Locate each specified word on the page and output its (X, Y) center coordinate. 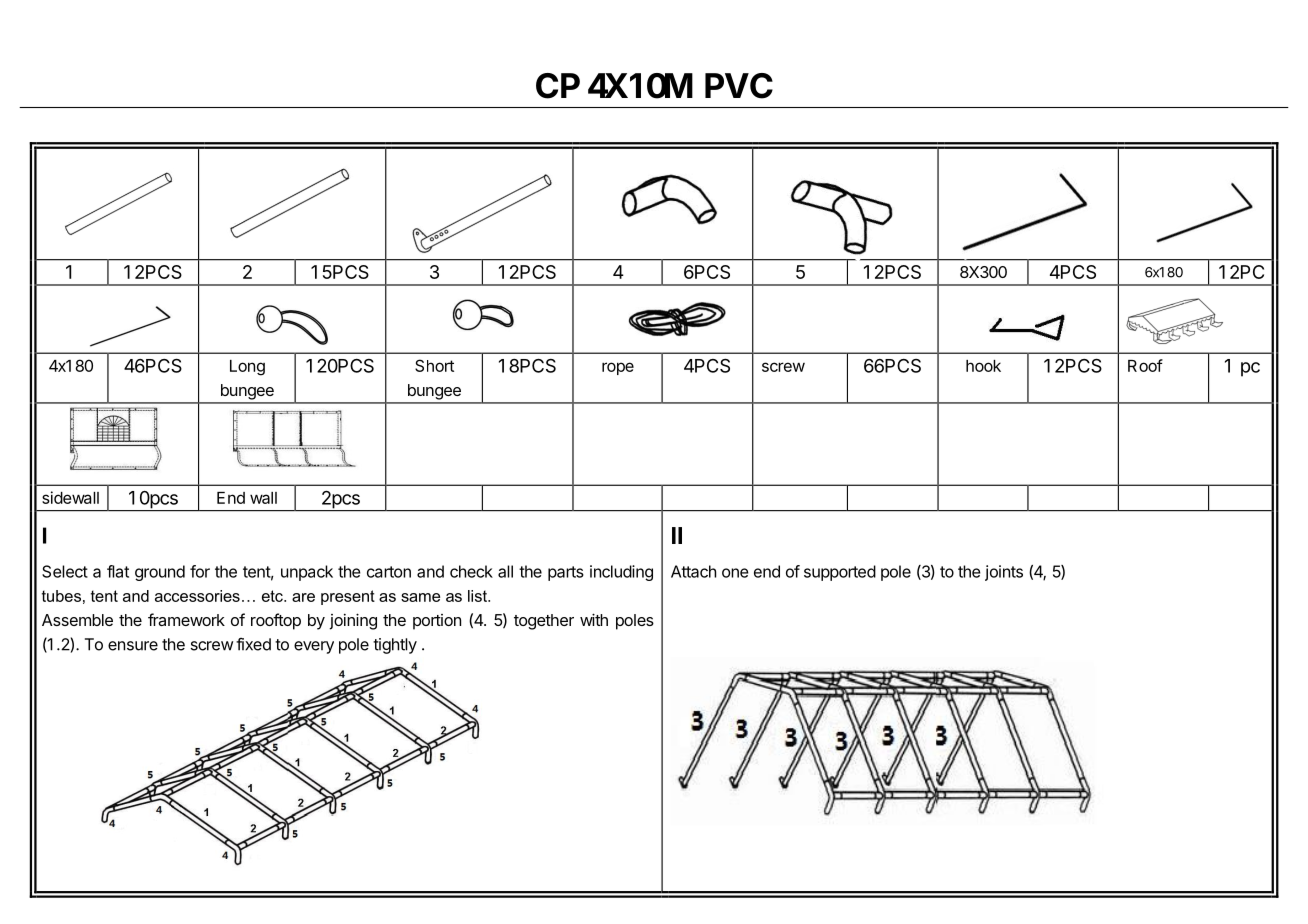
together (544, 622)
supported (840, 573)
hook (983, 366)
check (471, 571)
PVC (739, 86)
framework (186, 619)
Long (247, 368)
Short (434, 365)
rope (618, 368)
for (200, 571)
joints (1004, 573)
